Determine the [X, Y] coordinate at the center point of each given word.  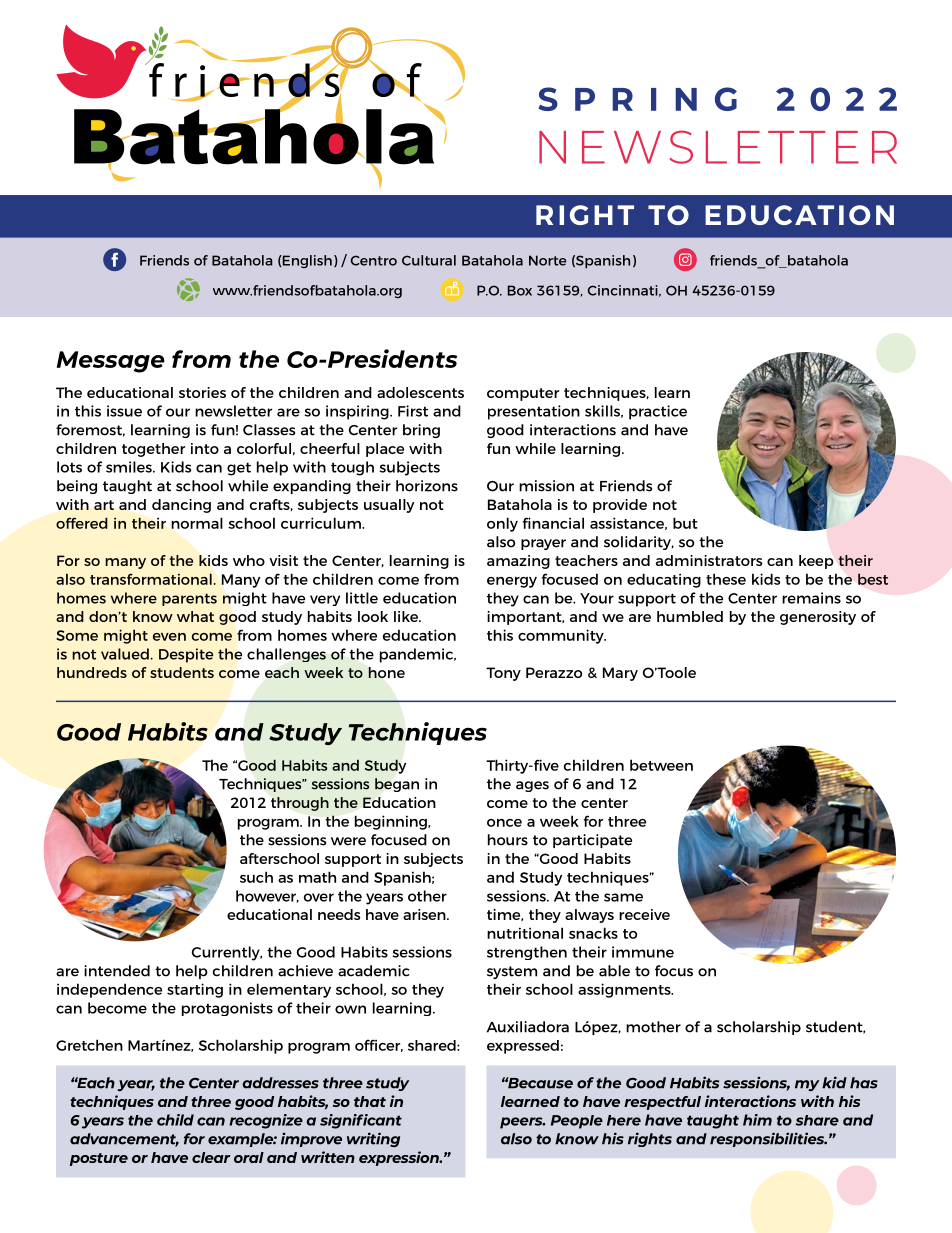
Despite [186, 655]
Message [111, 362]
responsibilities [768, 1139]
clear [211, 1157]
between [661, 765]
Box [520, 290]
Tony [503, 674]
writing [373, 1139]
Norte [547, 260]
